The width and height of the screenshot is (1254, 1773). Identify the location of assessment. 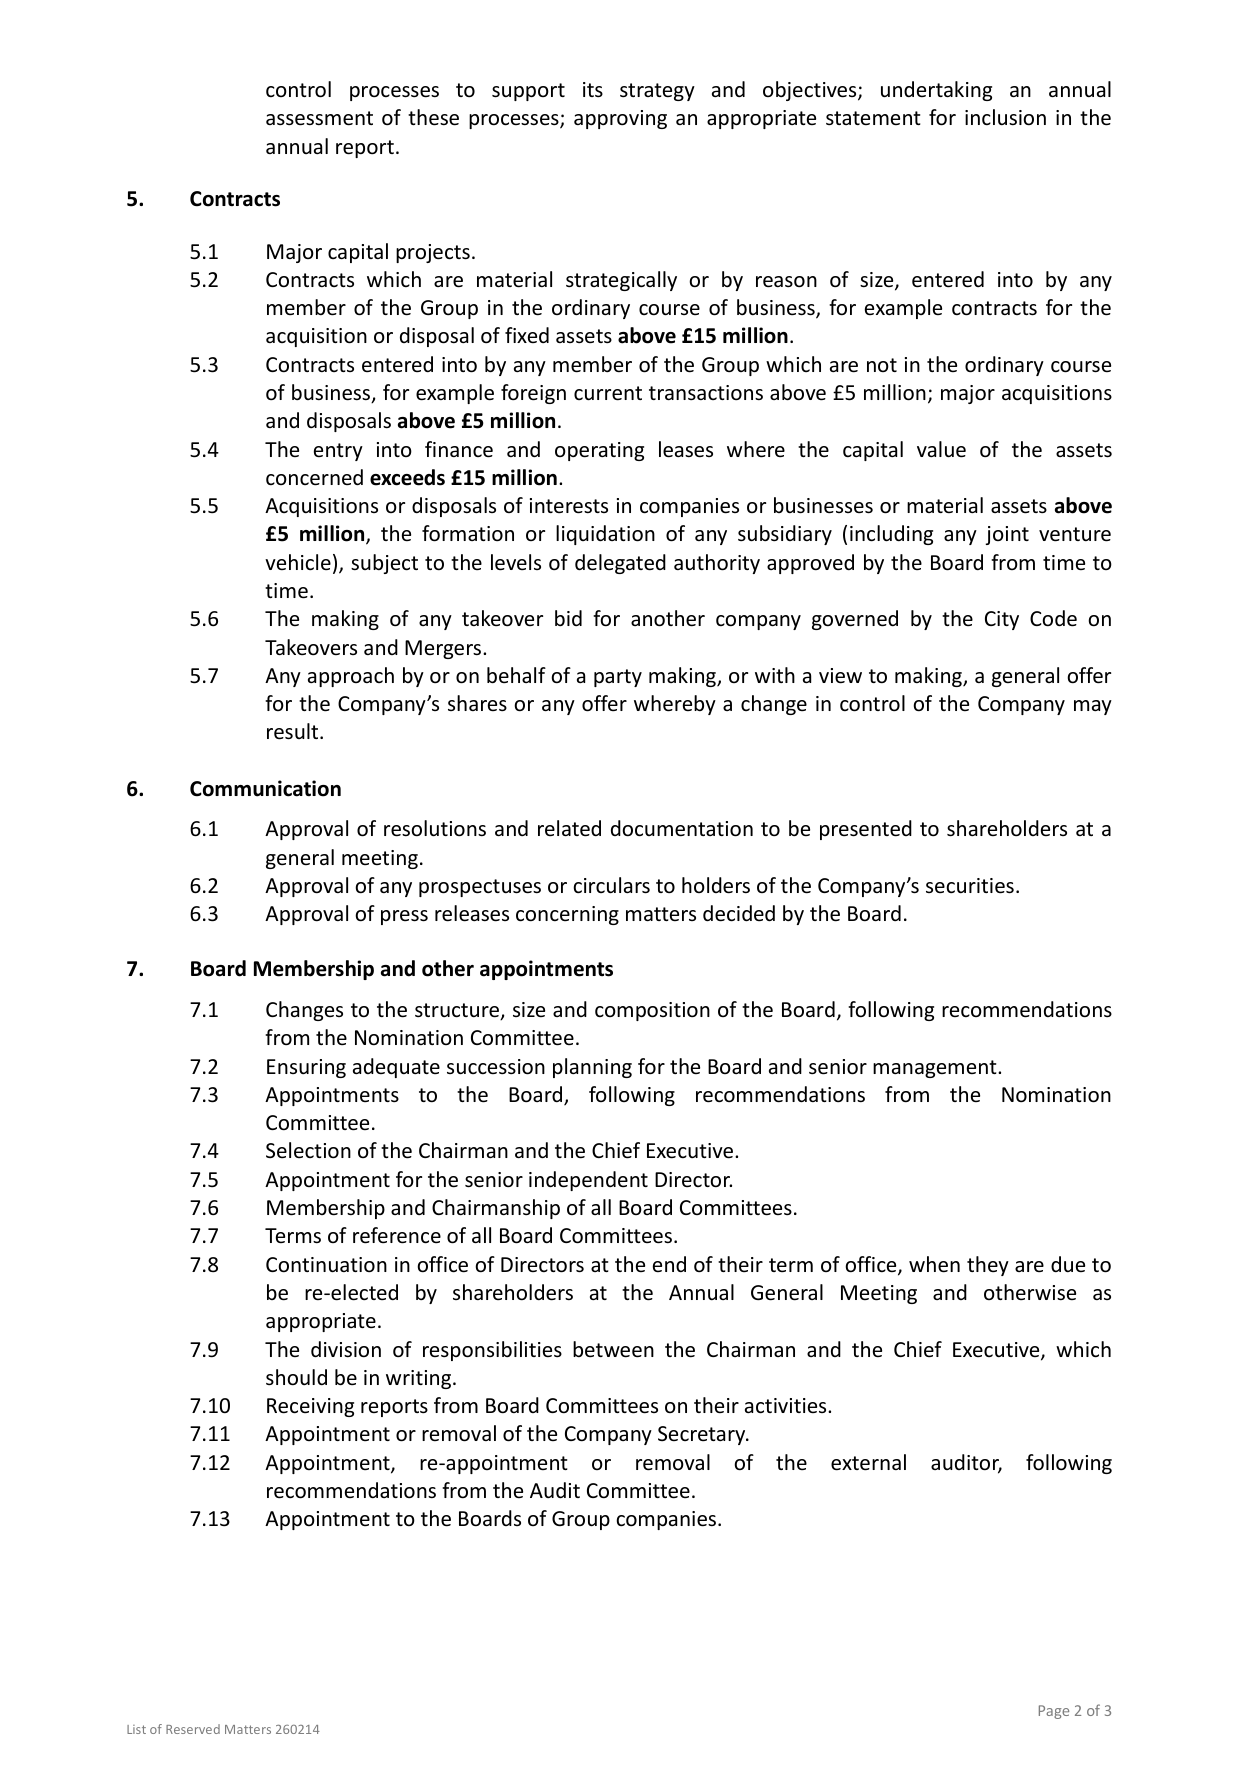
(319, 118).
